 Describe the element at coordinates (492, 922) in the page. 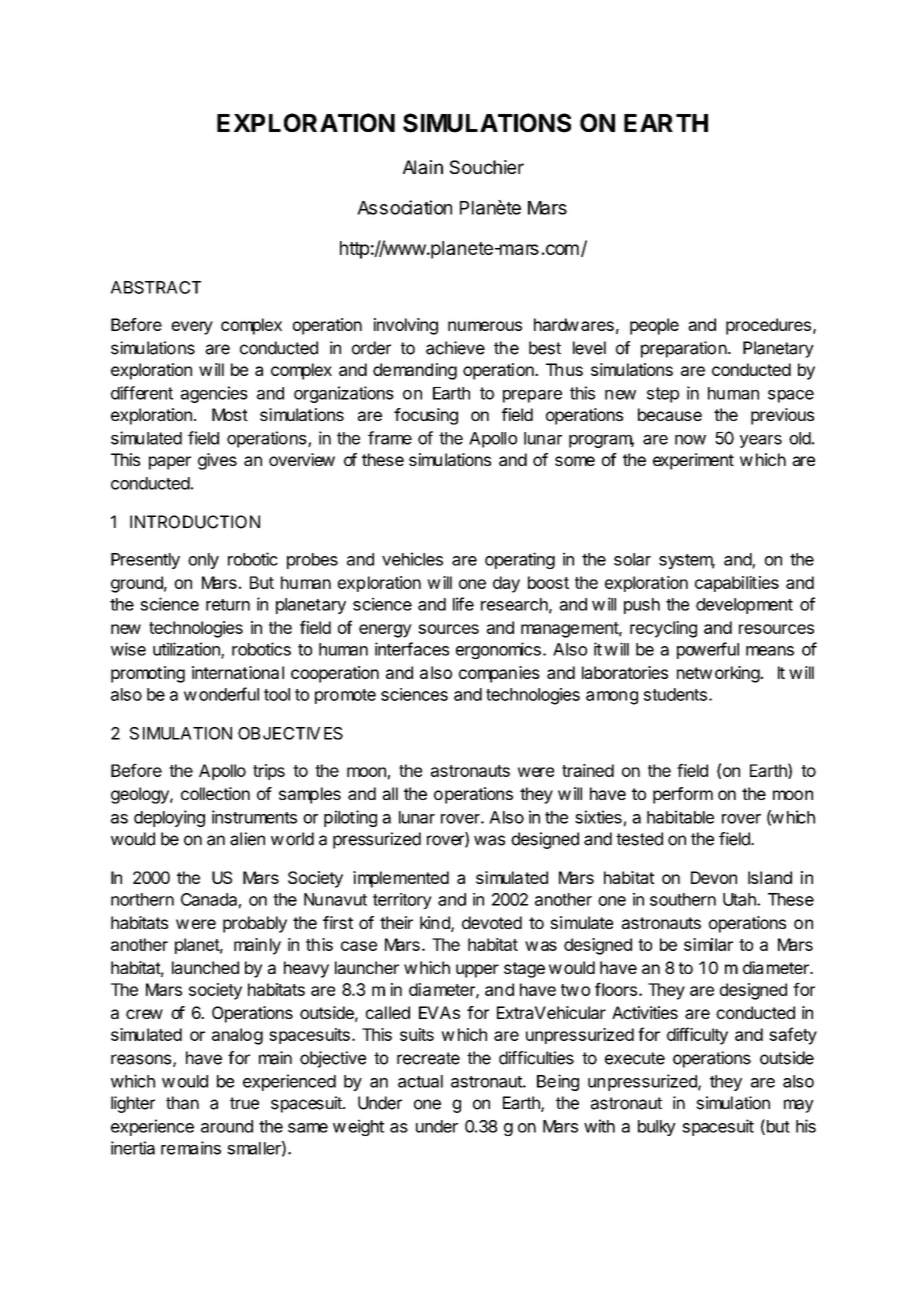

I see `devoted` at that location.
